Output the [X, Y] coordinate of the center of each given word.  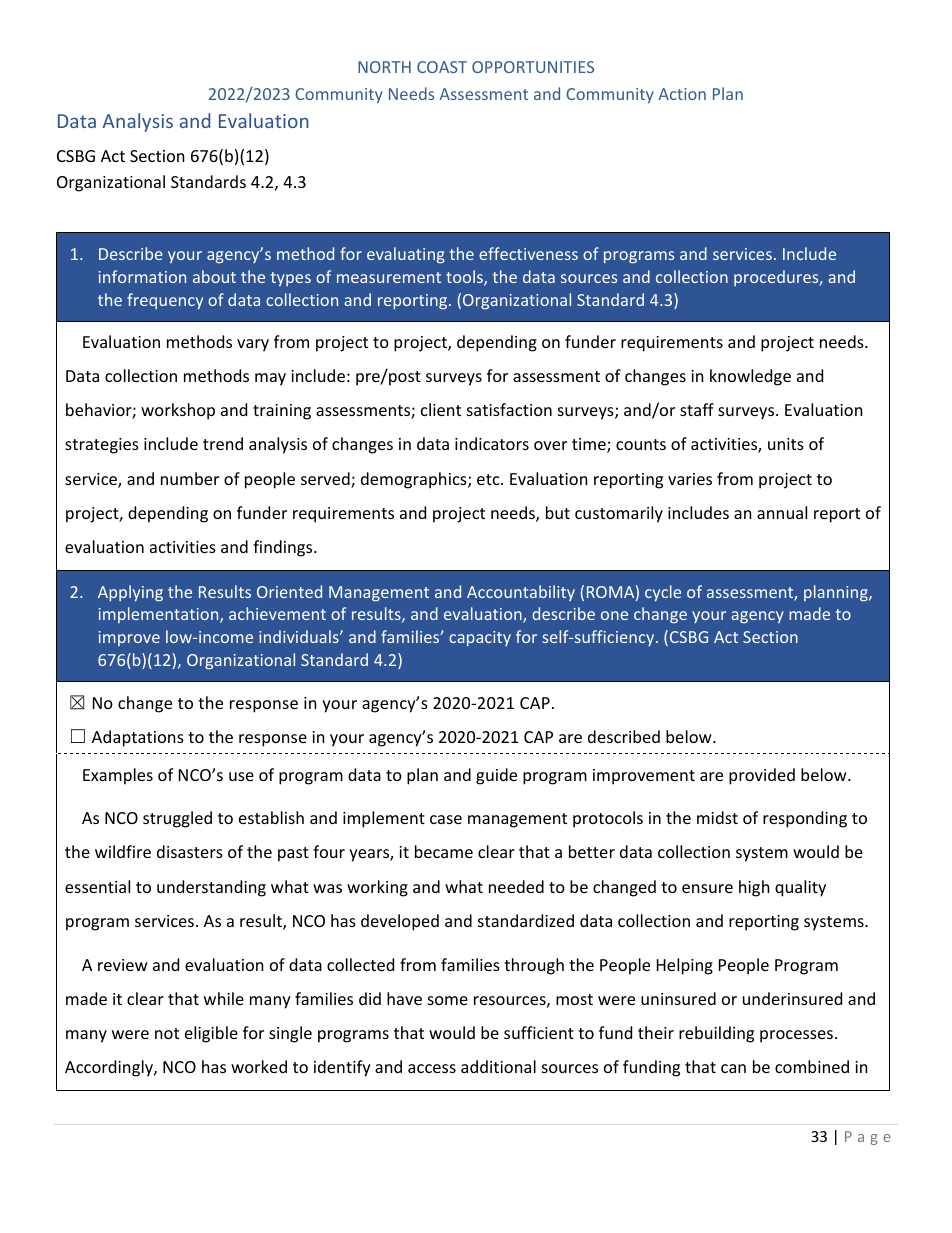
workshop [178, 411]
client [441, 409]
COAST [442, 67]
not [167, 1033]
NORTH [384, 67]
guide [496, 776]
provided [762, 776]
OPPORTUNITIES [533, 67]
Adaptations [138, 738]
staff [697, 409]
